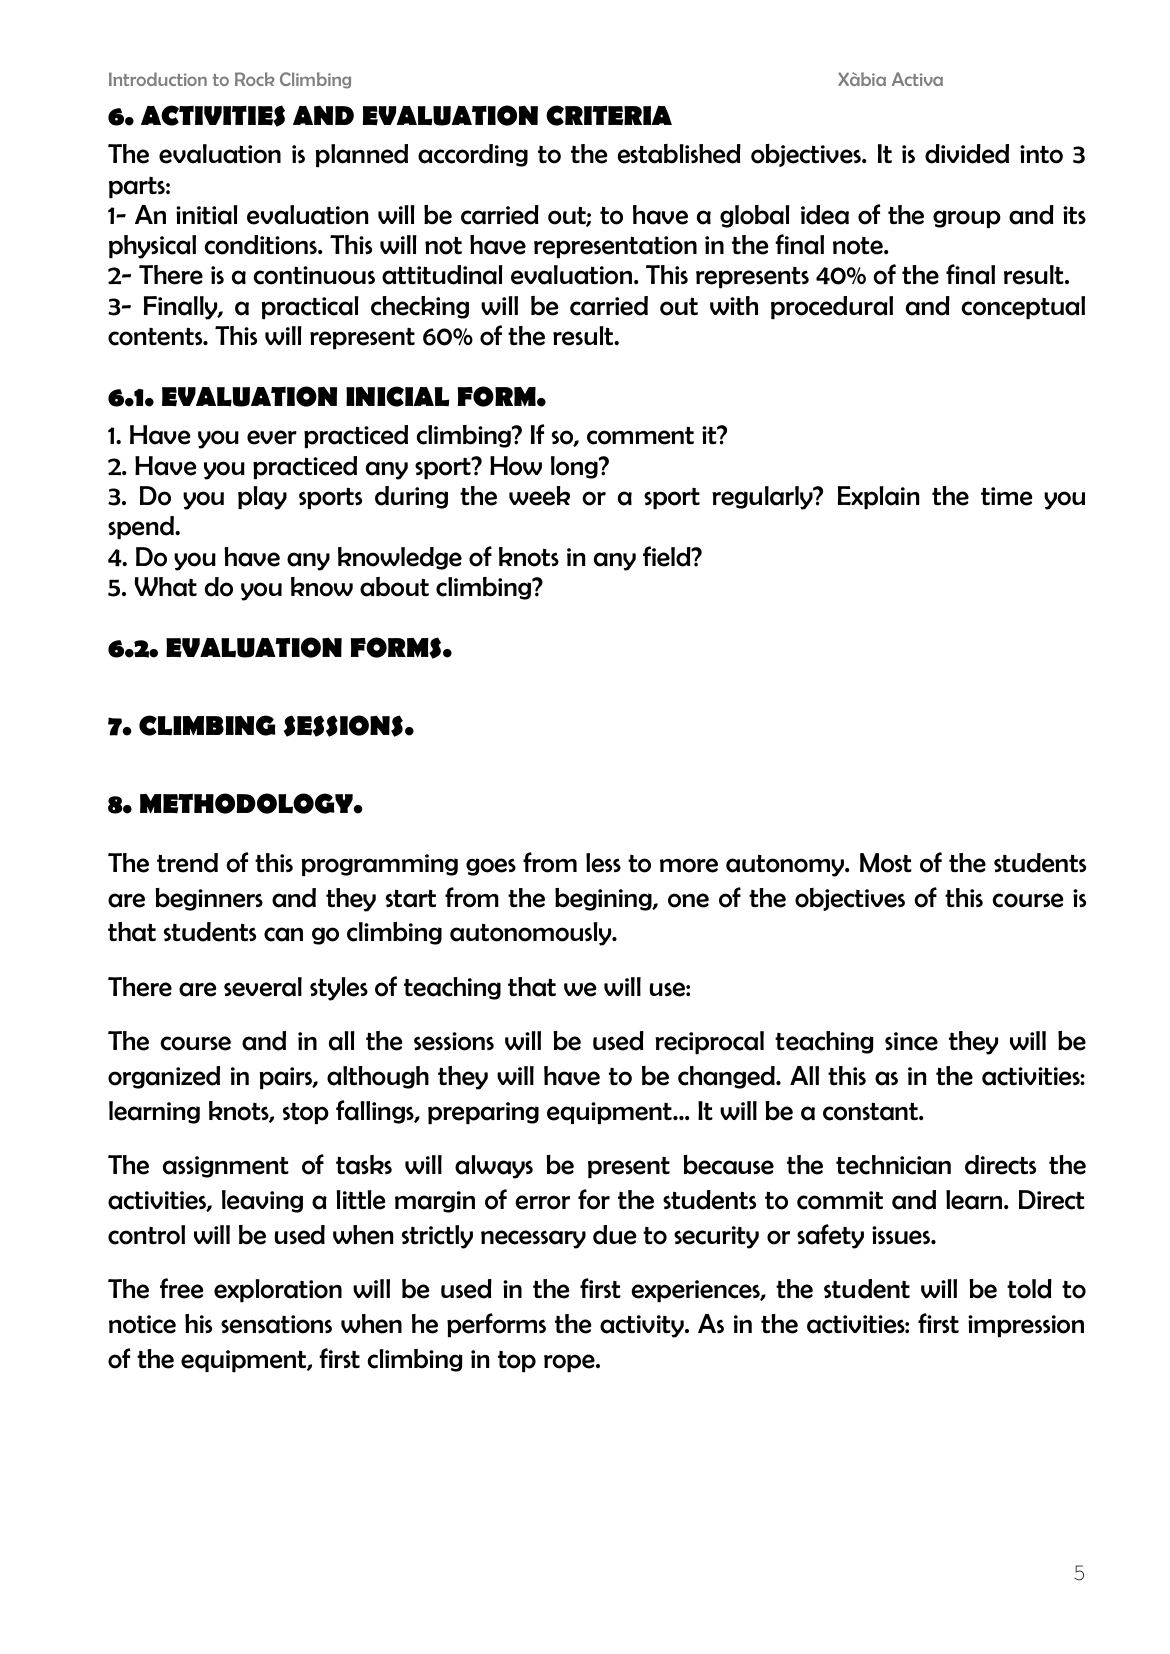 Image resolution: width=1170 pixels, height=1654 pixels. Describe the element at coordinates (609, 115) in the document. I see `CRITERIA` at that location.
